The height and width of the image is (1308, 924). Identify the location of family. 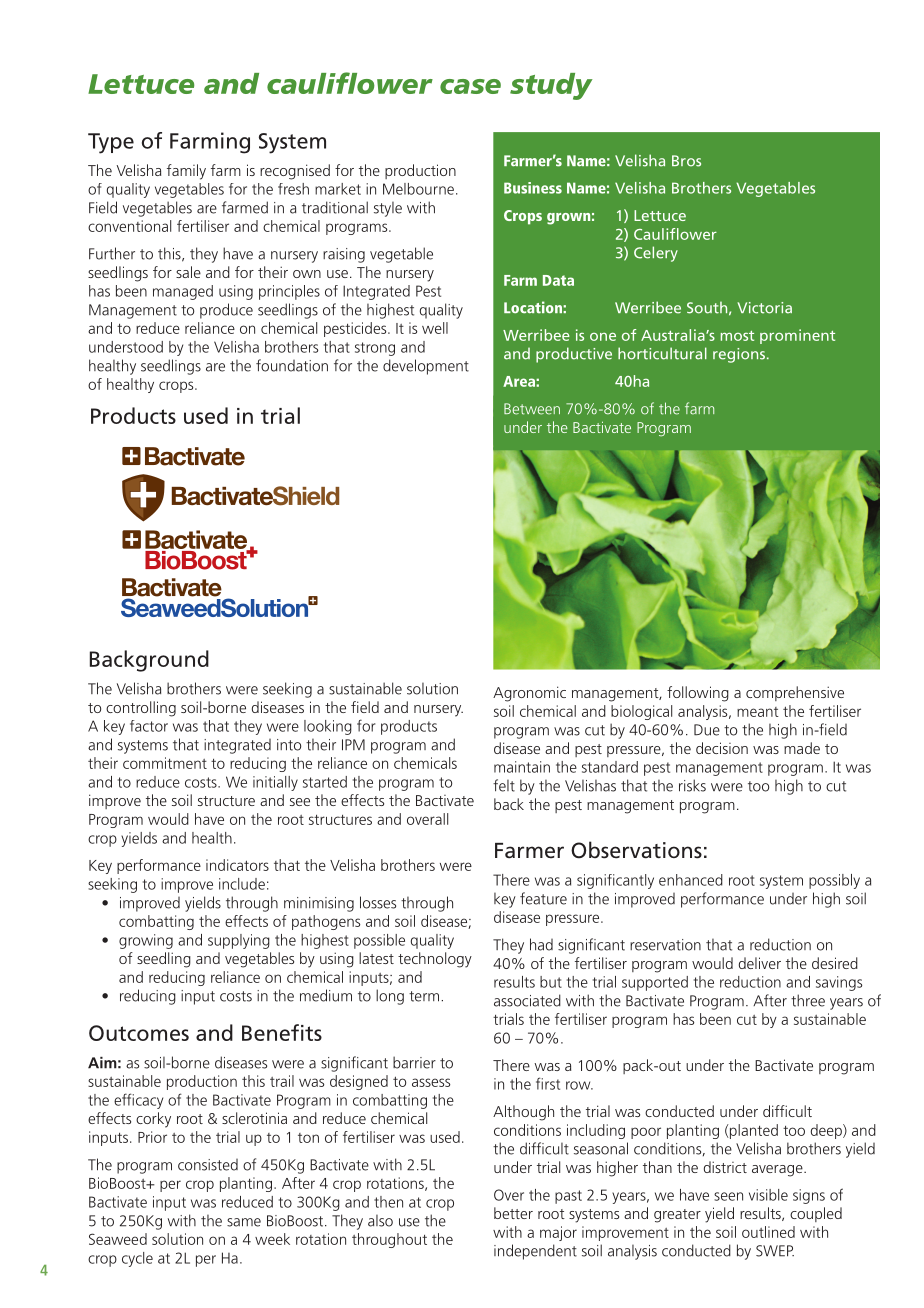
(186, 172).
